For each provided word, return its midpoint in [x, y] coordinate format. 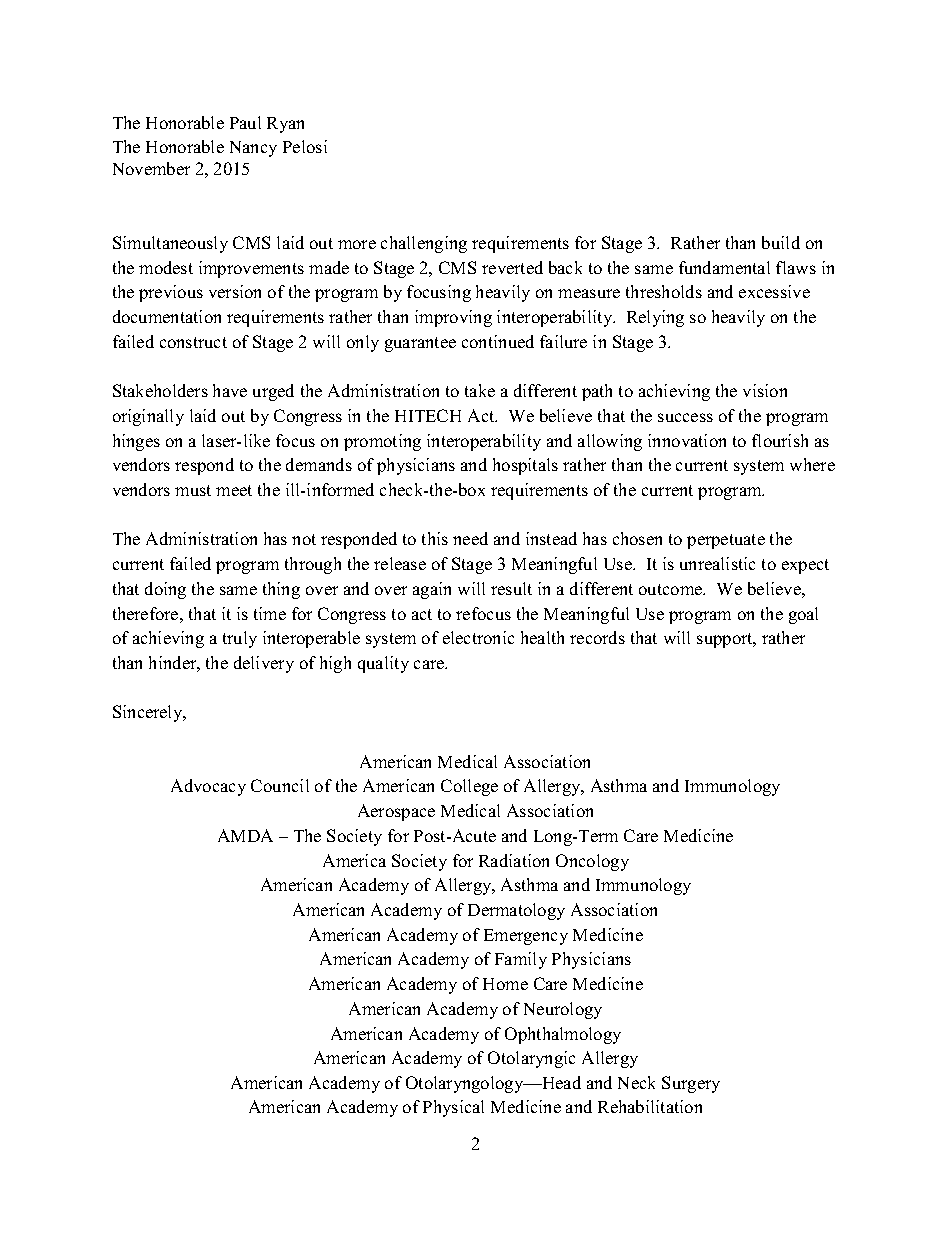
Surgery [691, 1084]
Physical [453, 1108]
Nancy [253, 149]
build [781, 242]
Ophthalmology [563, 1035]
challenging [424, 244]
